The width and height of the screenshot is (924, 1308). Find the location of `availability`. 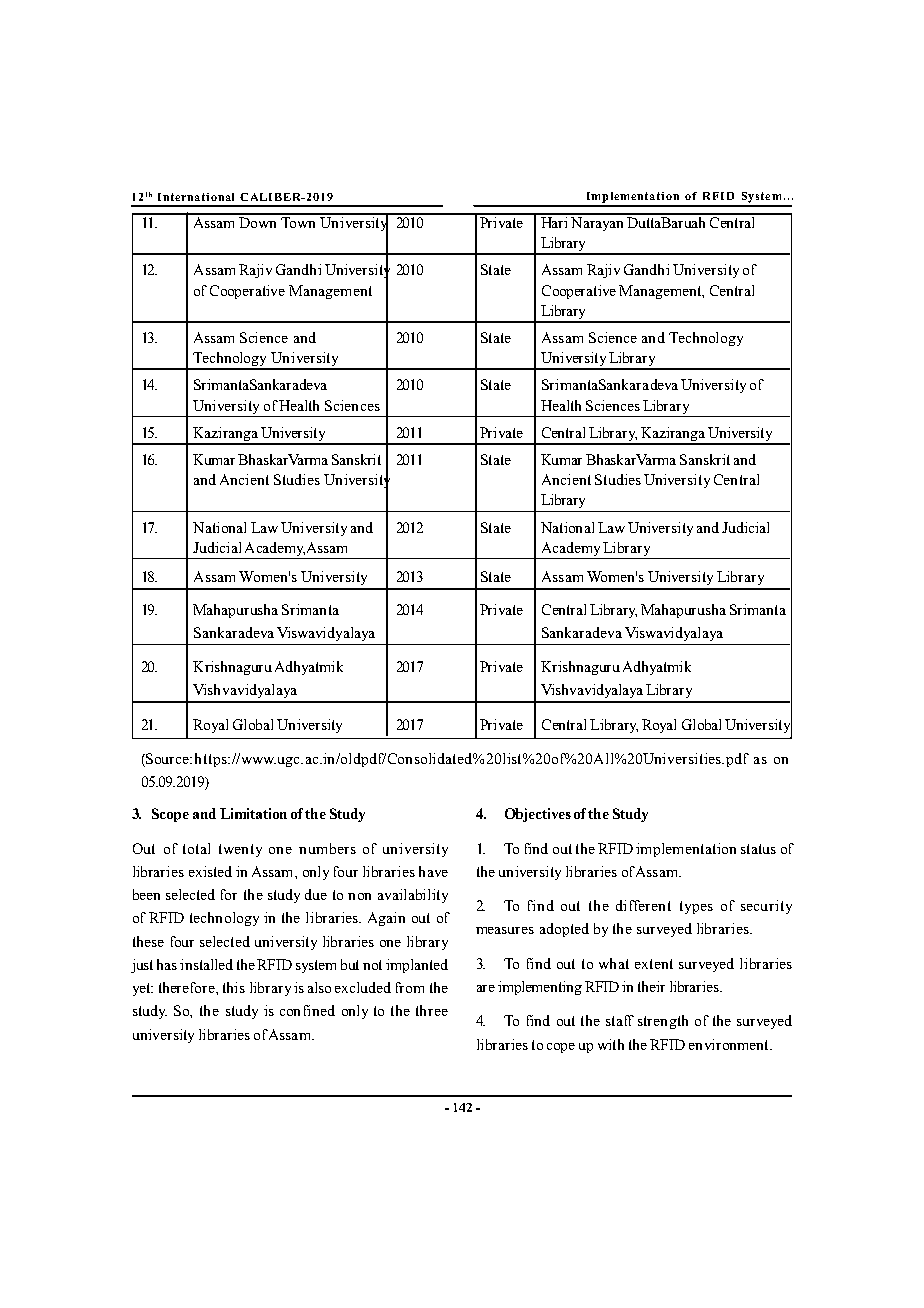

availability is located at coordinates (413, 896).
